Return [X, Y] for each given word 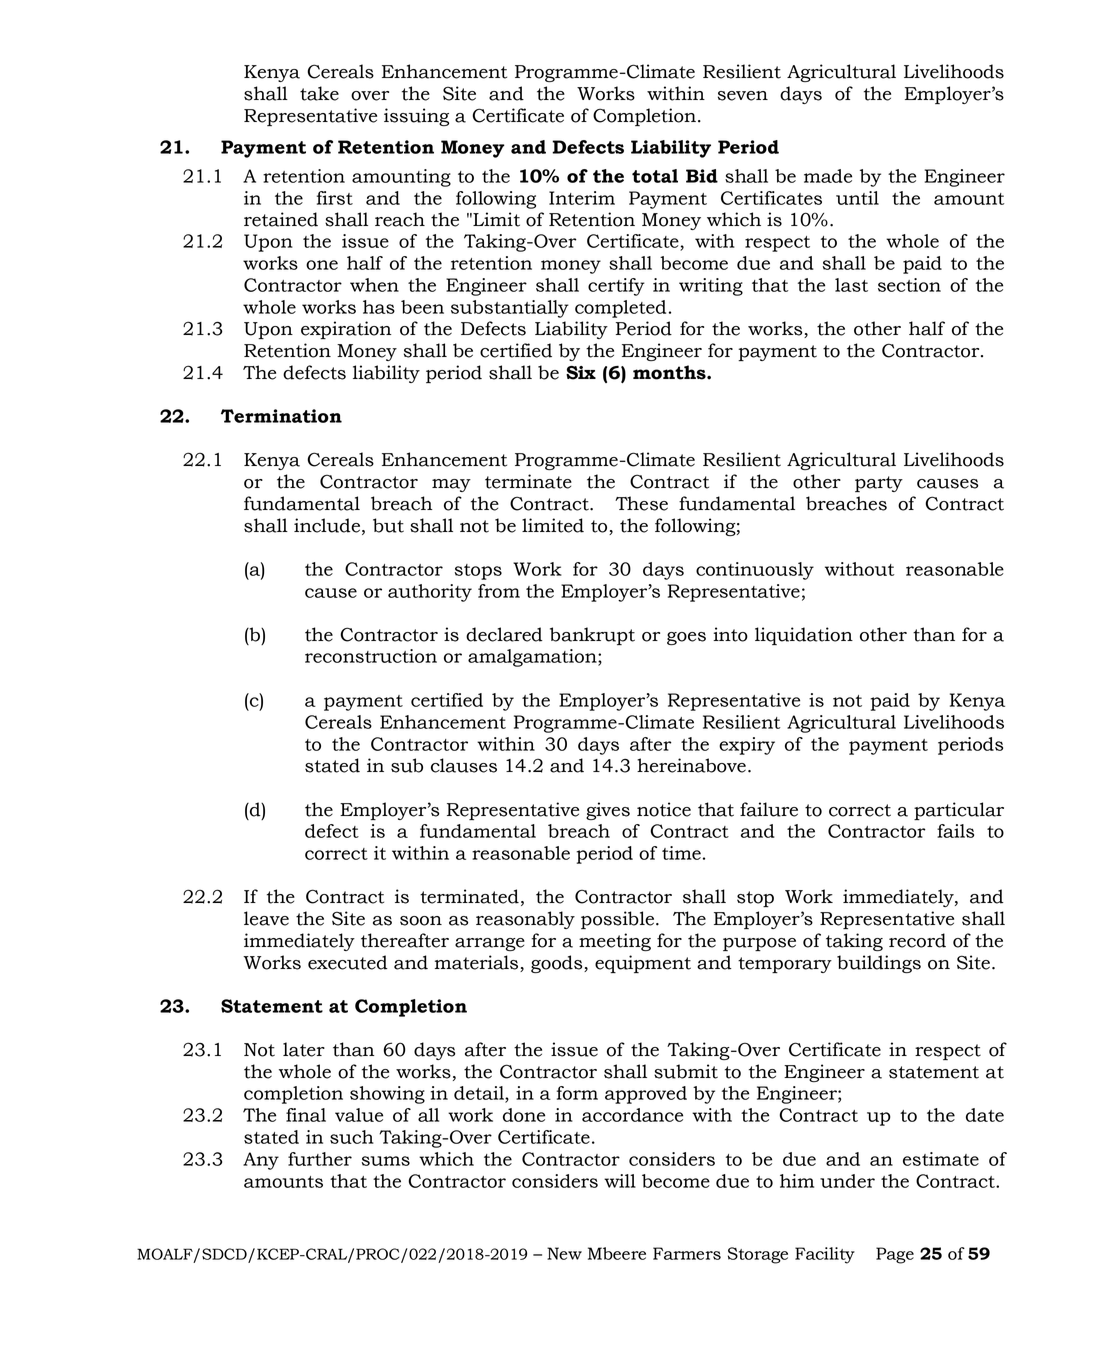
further [320, 1159]
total [655, 176]
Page [895, 1255]
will [620, 1181]
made [828, 176]
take [319, 93]
